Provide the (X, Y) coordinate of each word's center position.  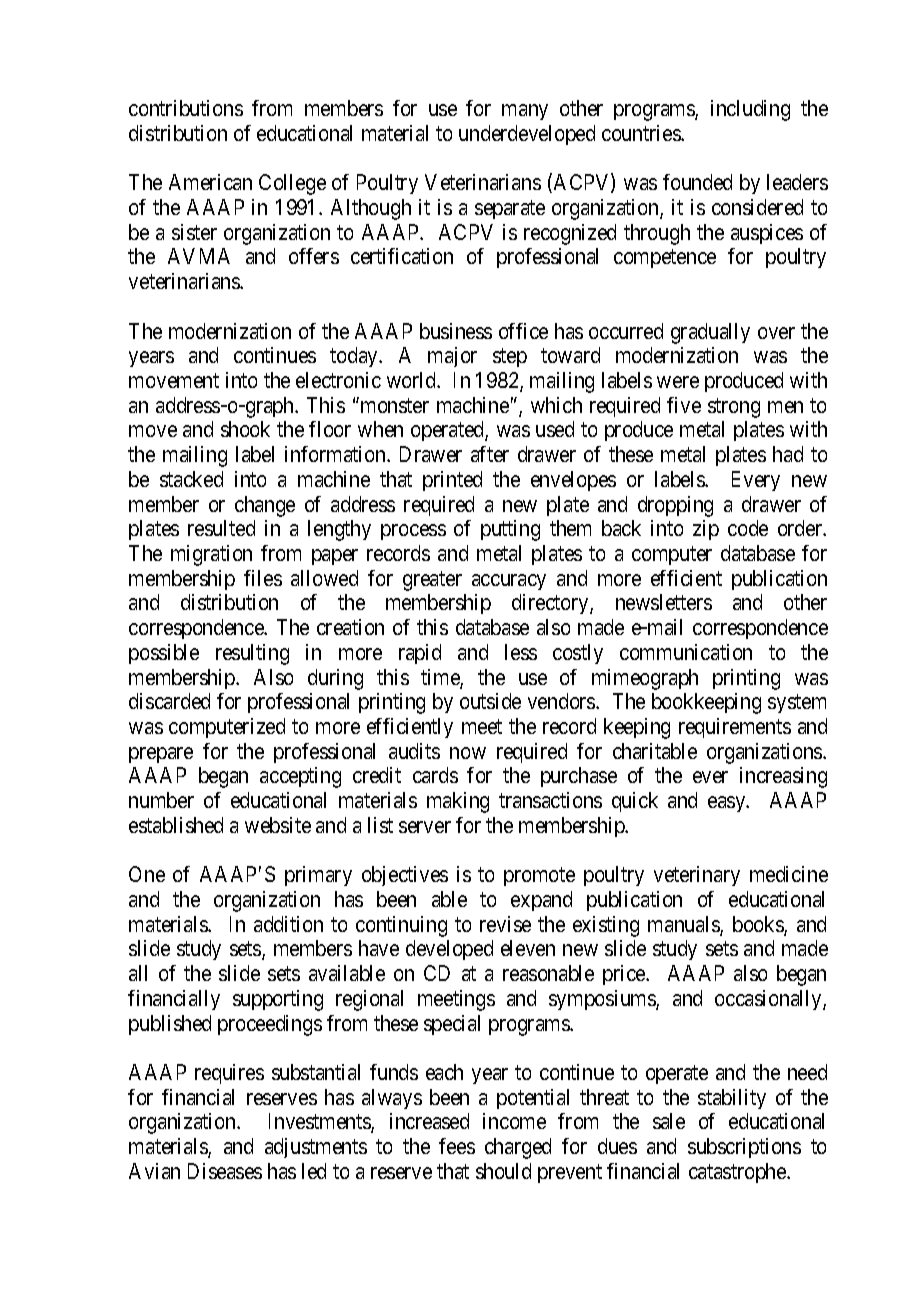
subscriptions (744, 1148)
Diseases (225, 1171)
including (750, 110)
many (525, 112)
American (210, 182)
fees (457, 1146)
